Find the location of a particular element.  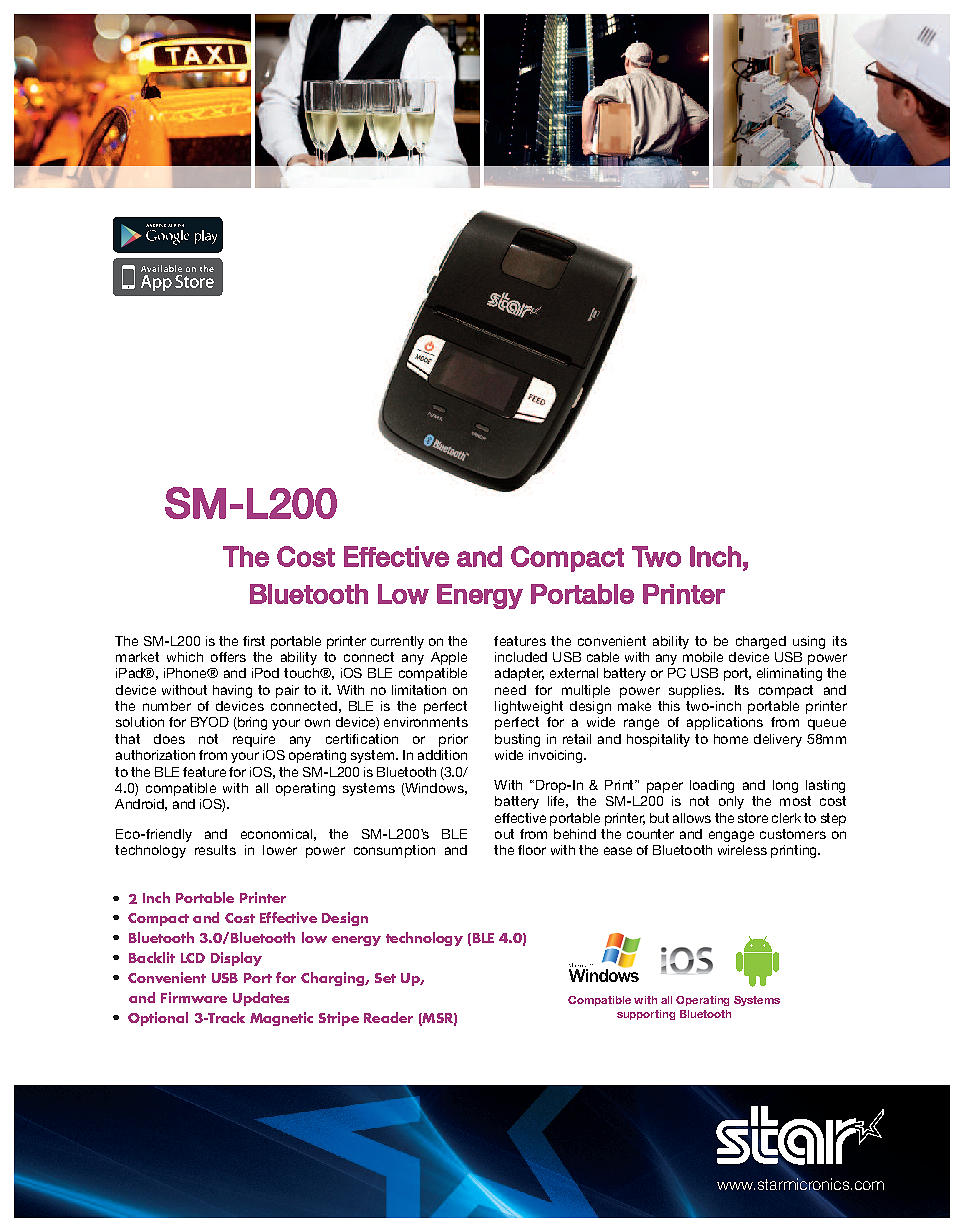

charged is located at coordinates (761, 642).
